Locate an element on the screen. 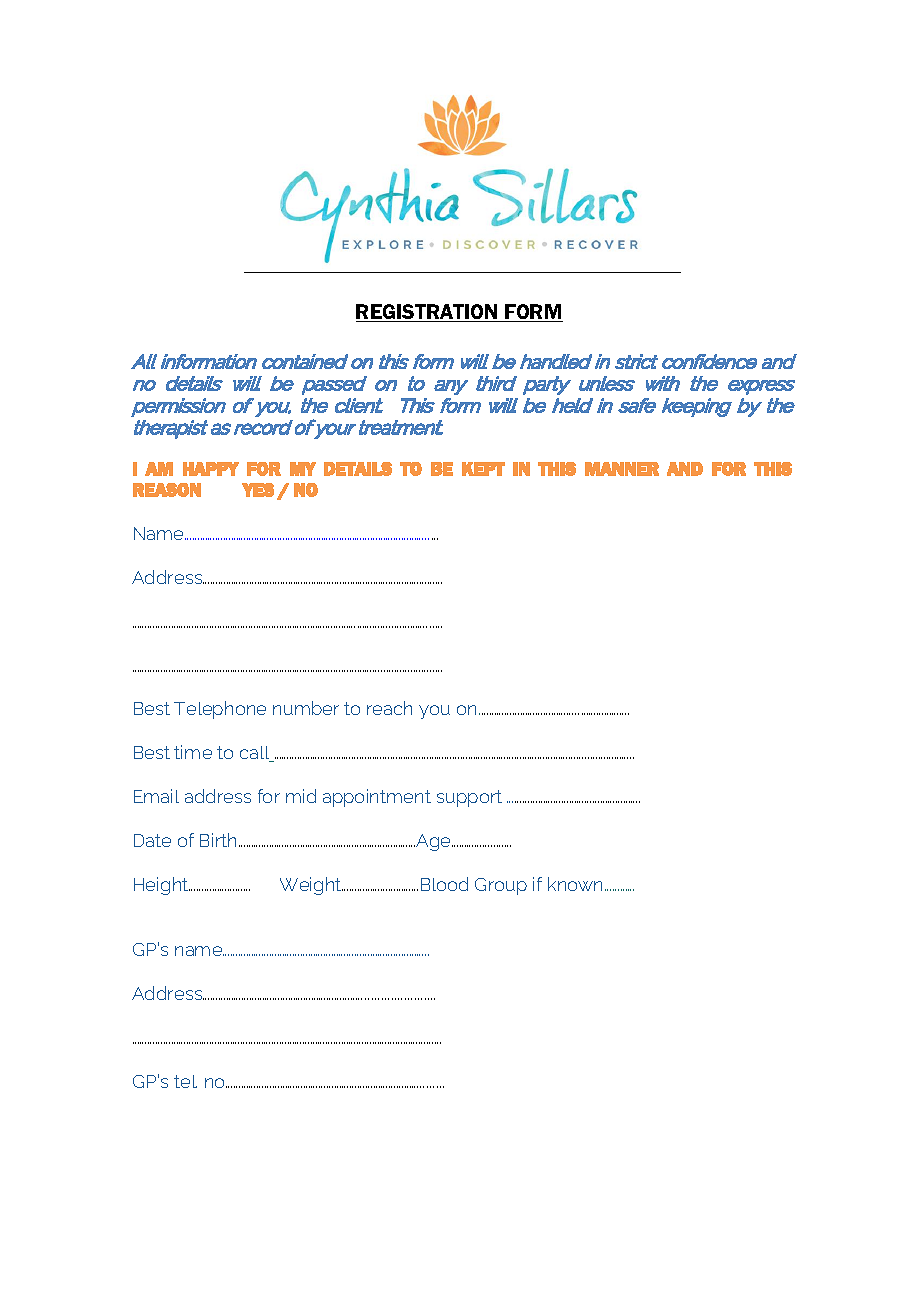 The image size is (924, 1307). YES is located at coordinates (258, 490).
